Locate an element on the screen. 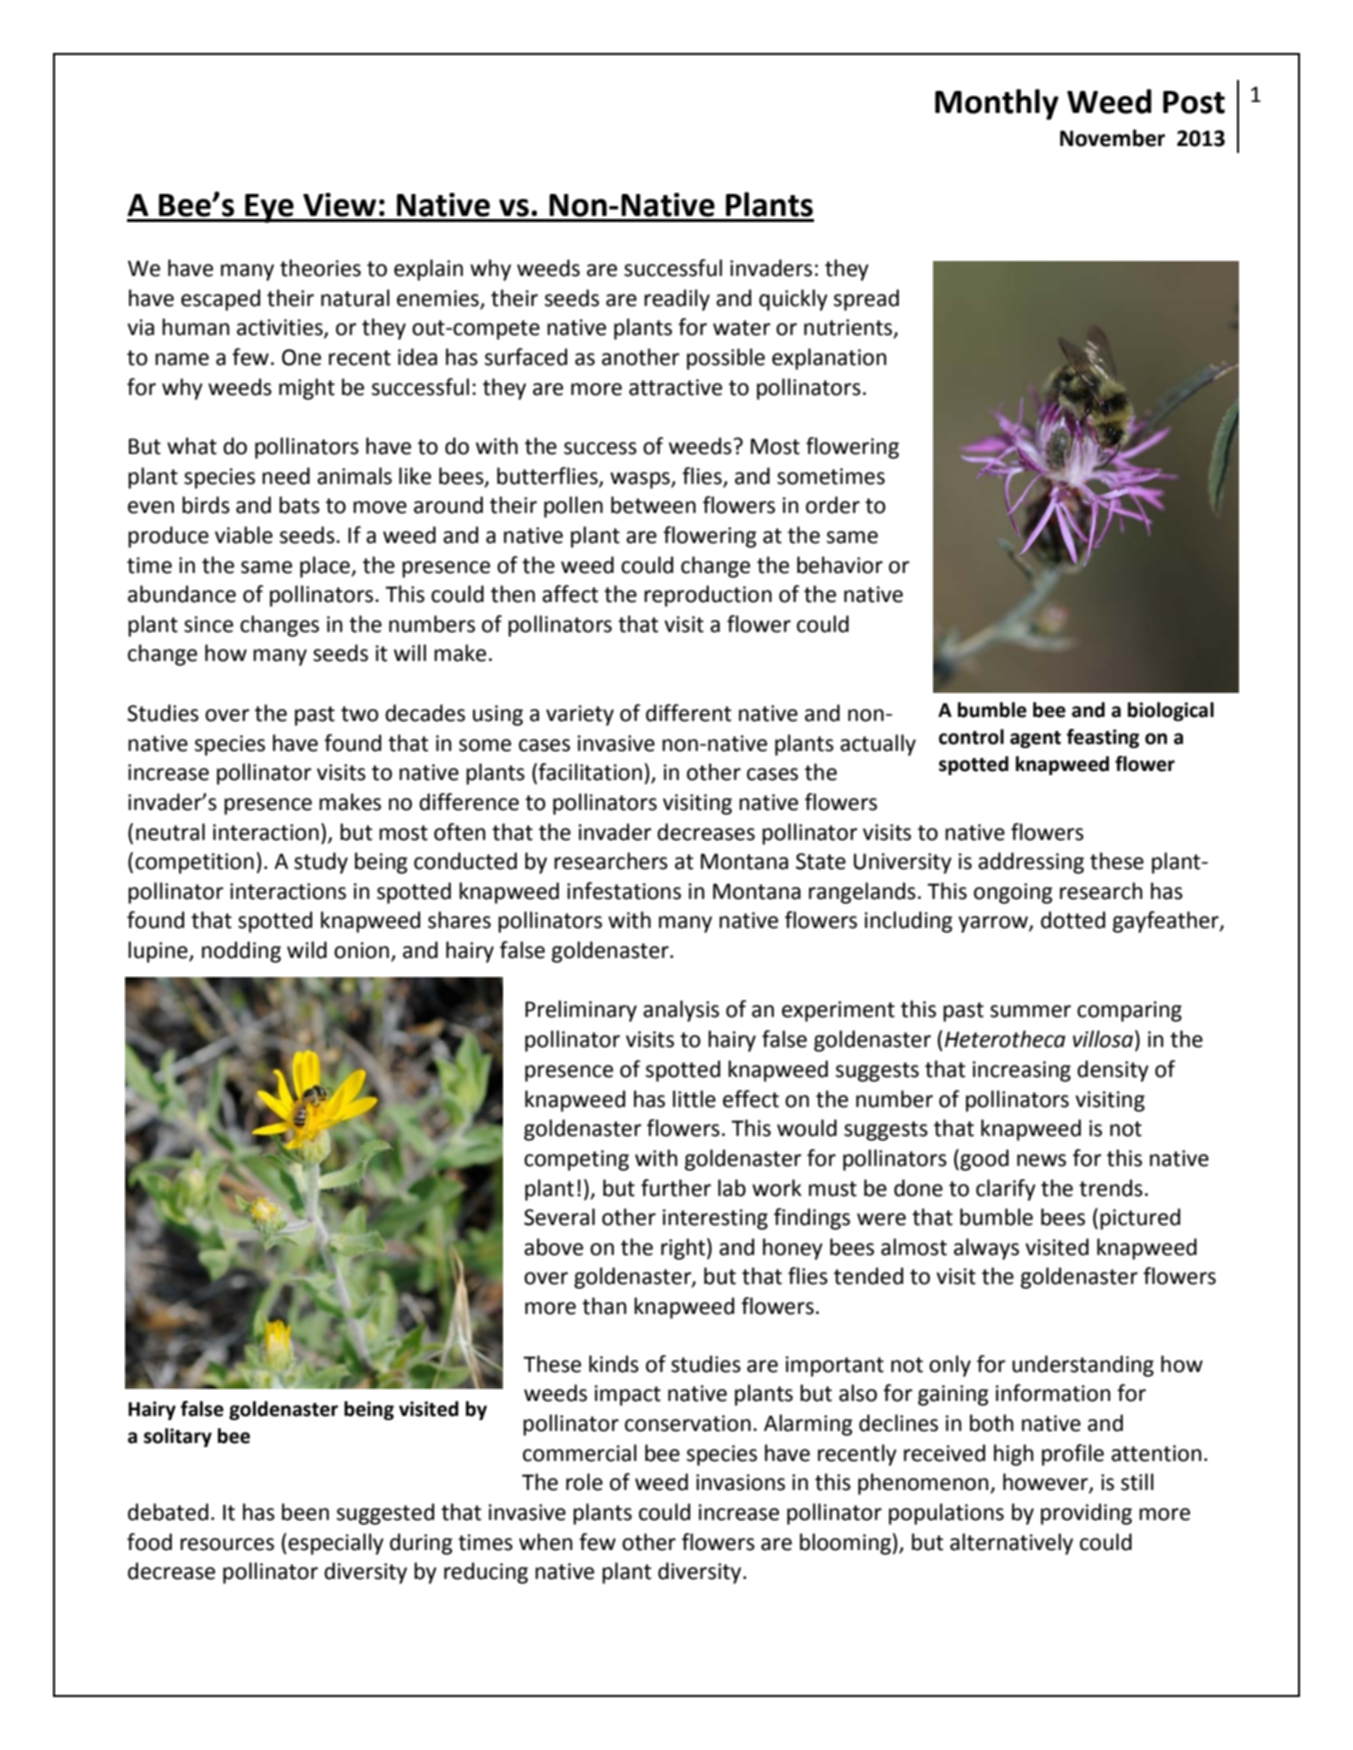  density is located at coordinates (1113, 1071).
